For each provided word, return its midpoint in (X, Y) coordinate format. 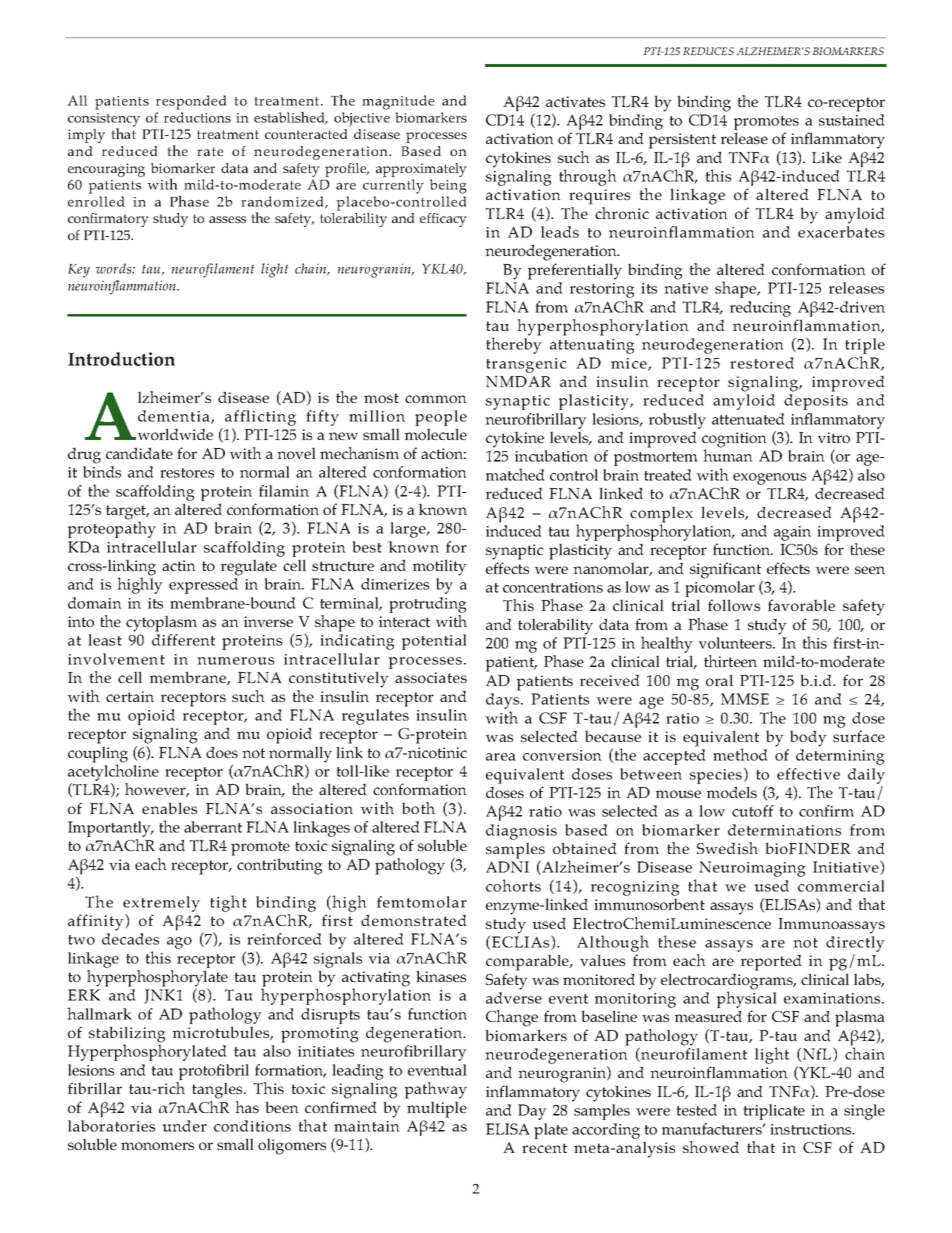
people (441, 419)
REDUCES (708, 51)
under (184, 1126)
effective (808, 774)
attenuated (748, 419)
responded (191, 102)
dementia (175, 417)
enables (169, 808)
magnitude (398, 102)
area (501, 757)
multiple (437, 1109)
